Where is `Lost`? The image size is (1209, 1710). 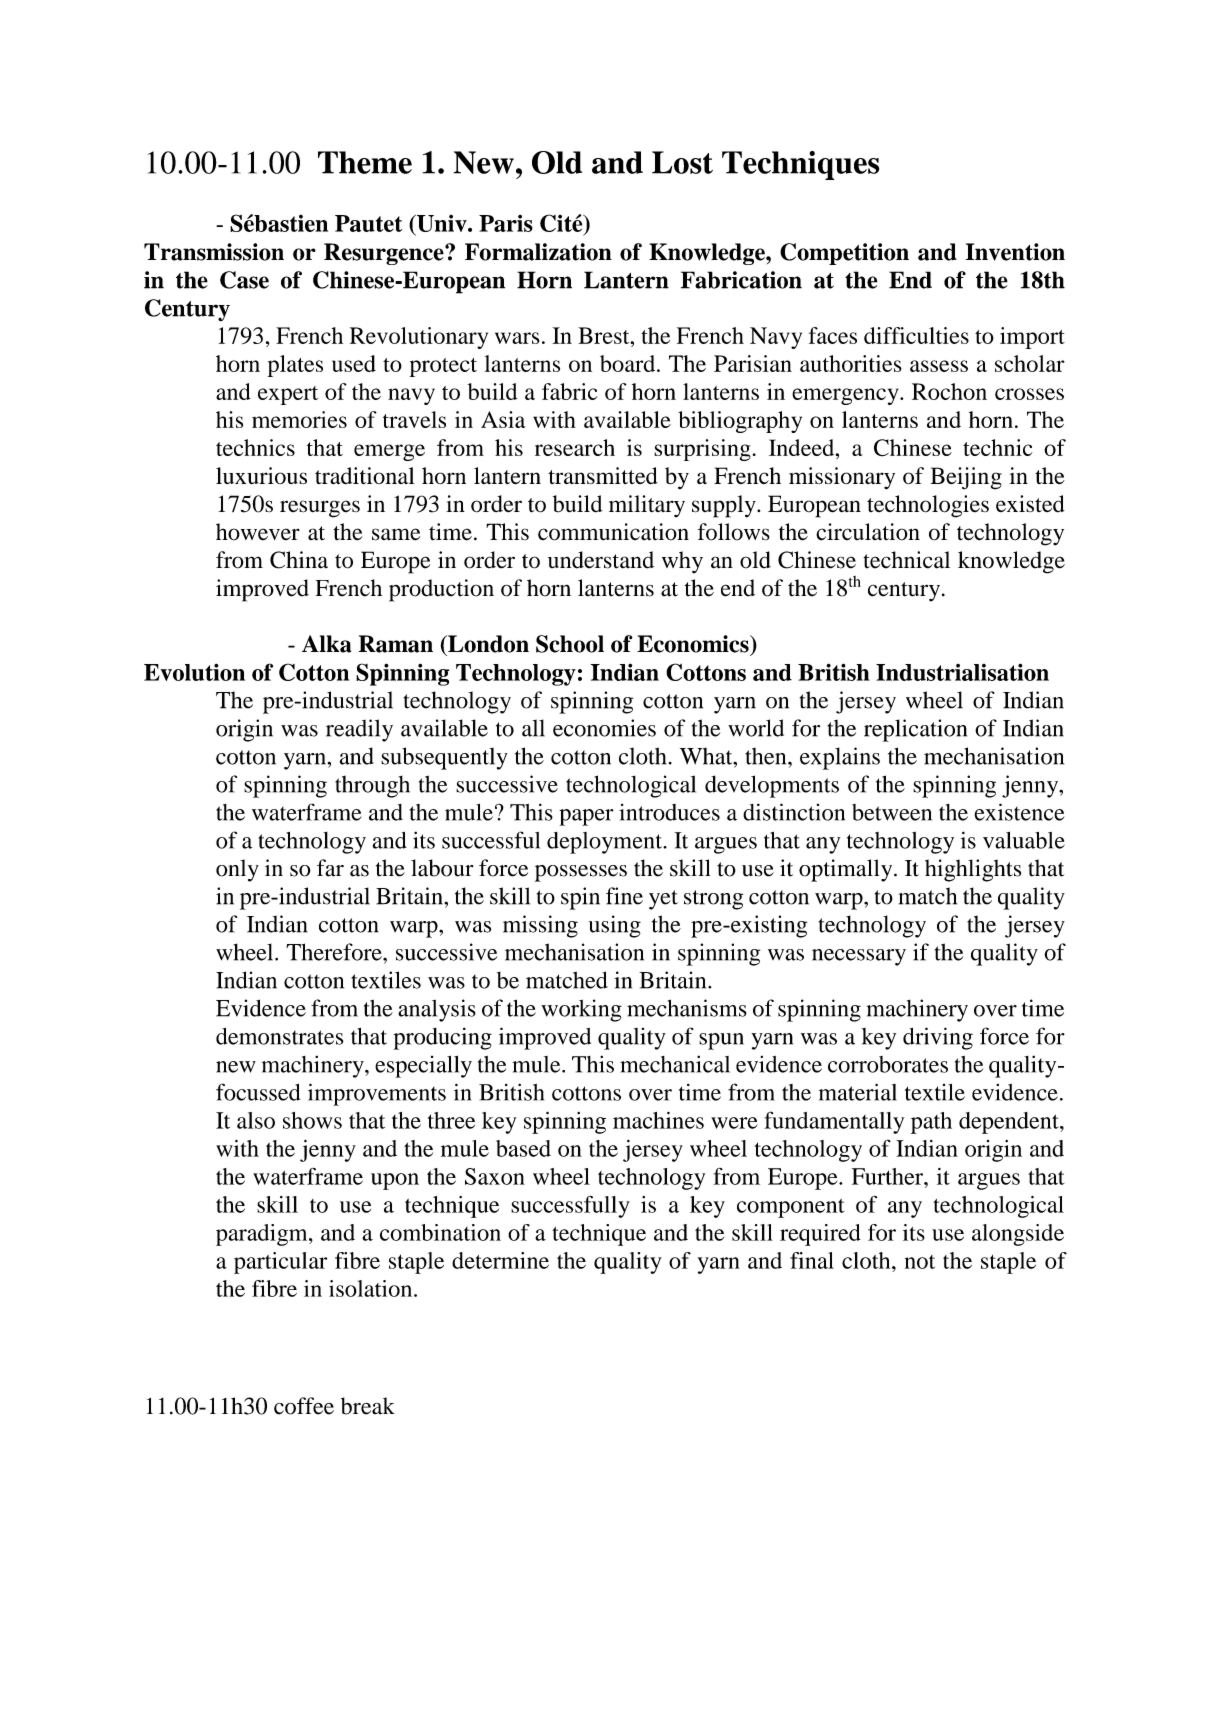 Lost is located at coordinates (682, 162).
